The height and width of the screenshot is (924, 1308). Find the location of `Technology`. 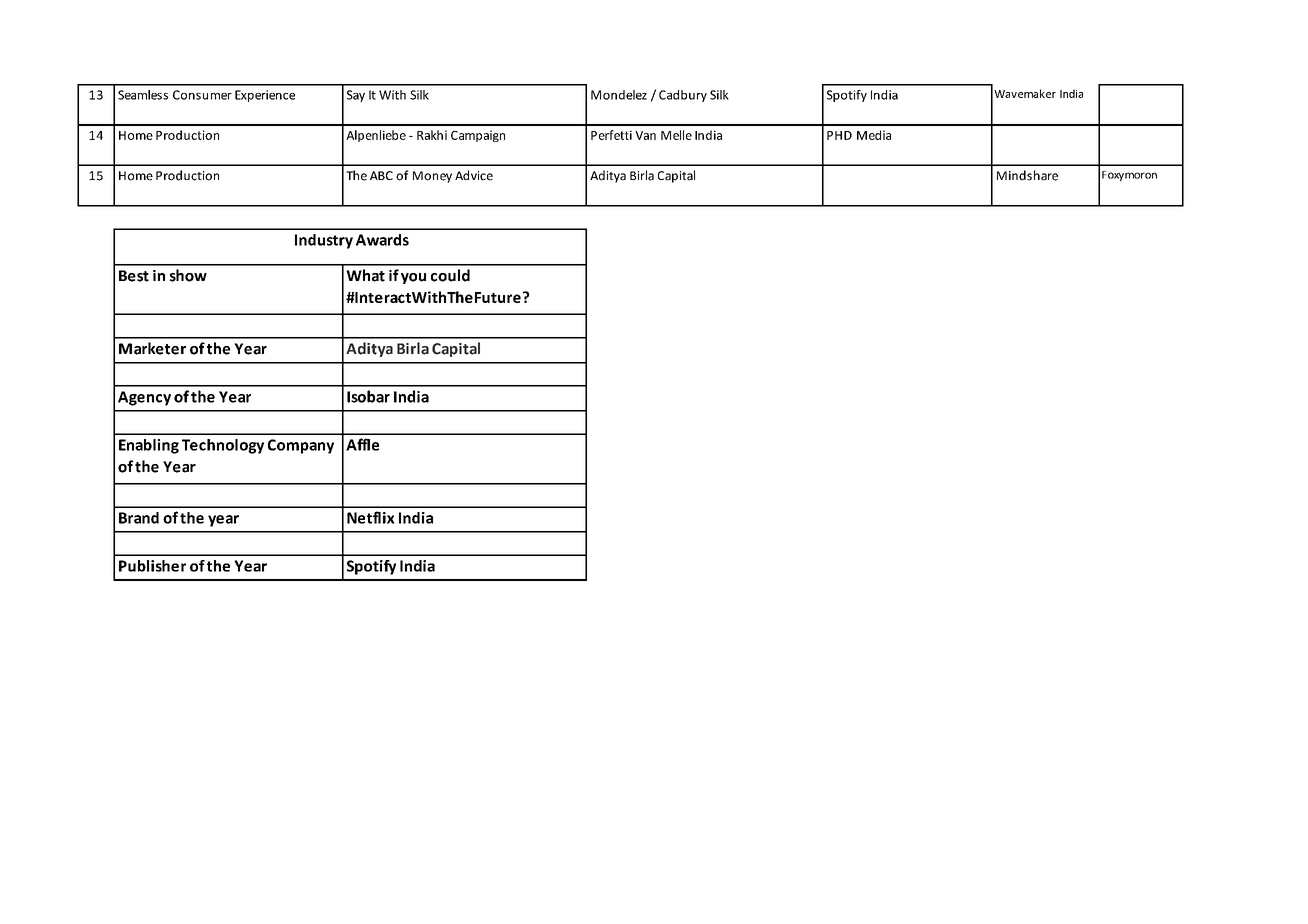

Technology is located at coordinates (223, 446).
